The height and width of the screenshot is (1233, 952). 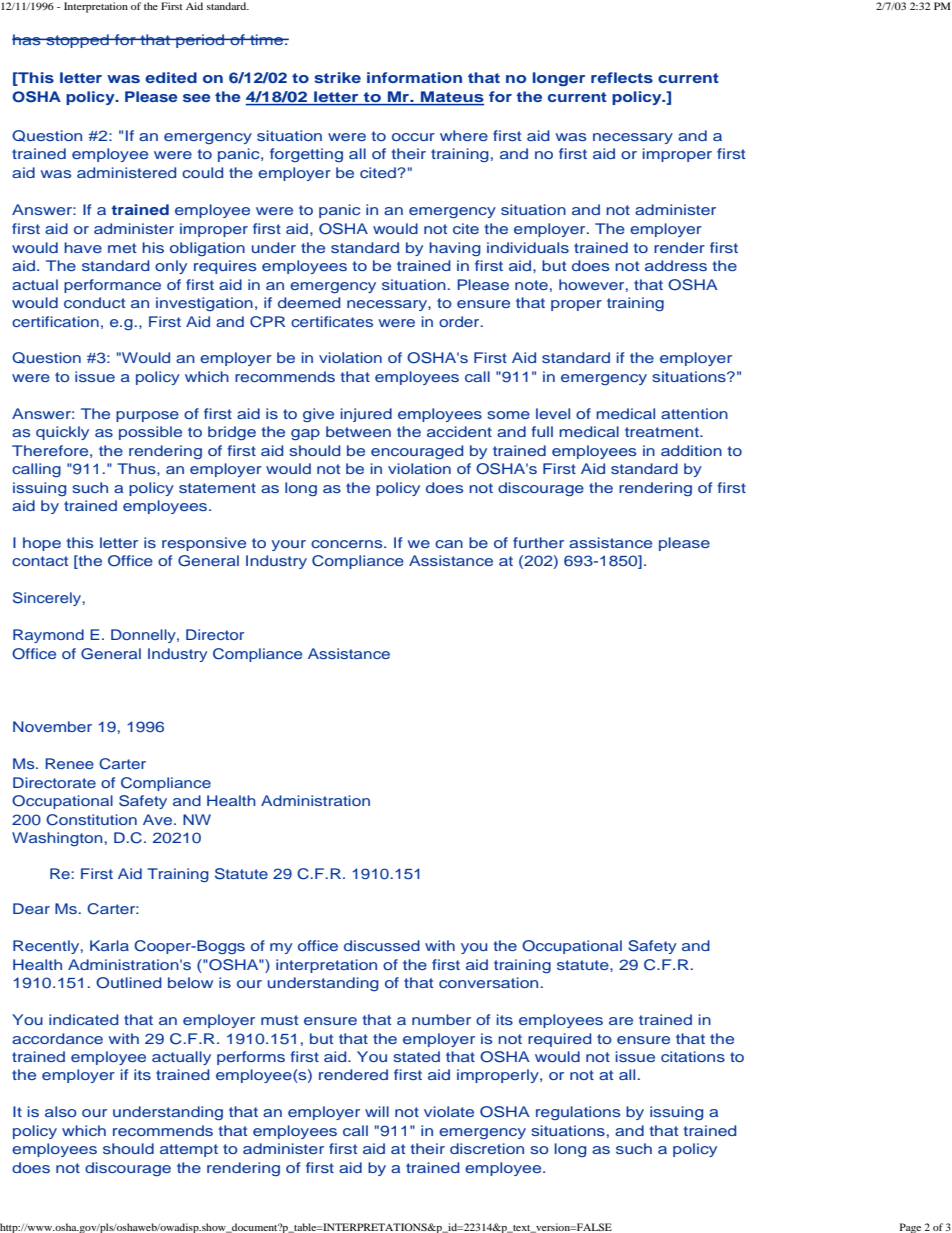 What do you see at coordinates (449, 544) in the screenshot?
I see `can` at bounding box center [449, 544].
